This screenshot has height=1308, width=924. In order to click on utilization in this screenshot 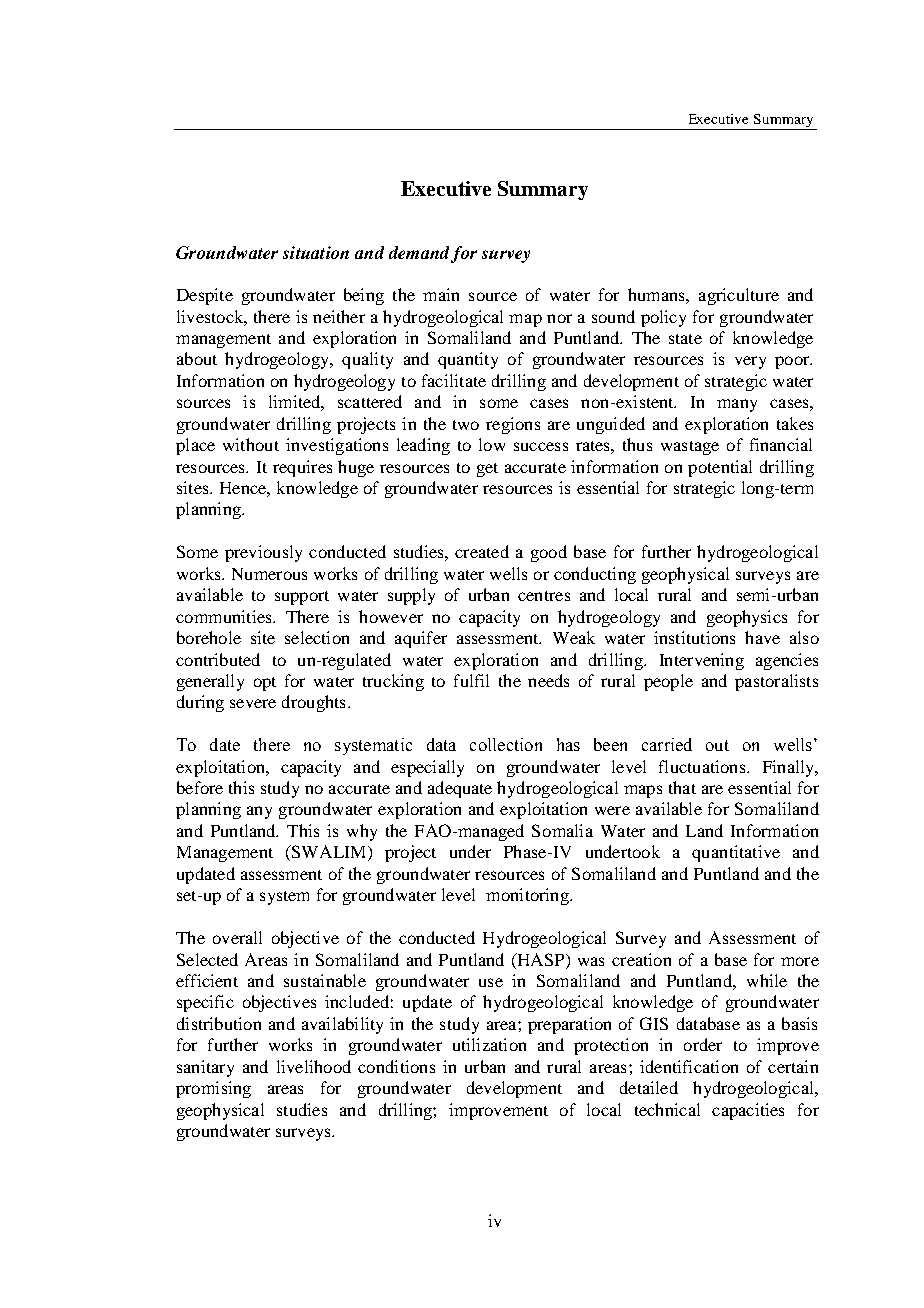, I will do `click(489, 1044)`.
